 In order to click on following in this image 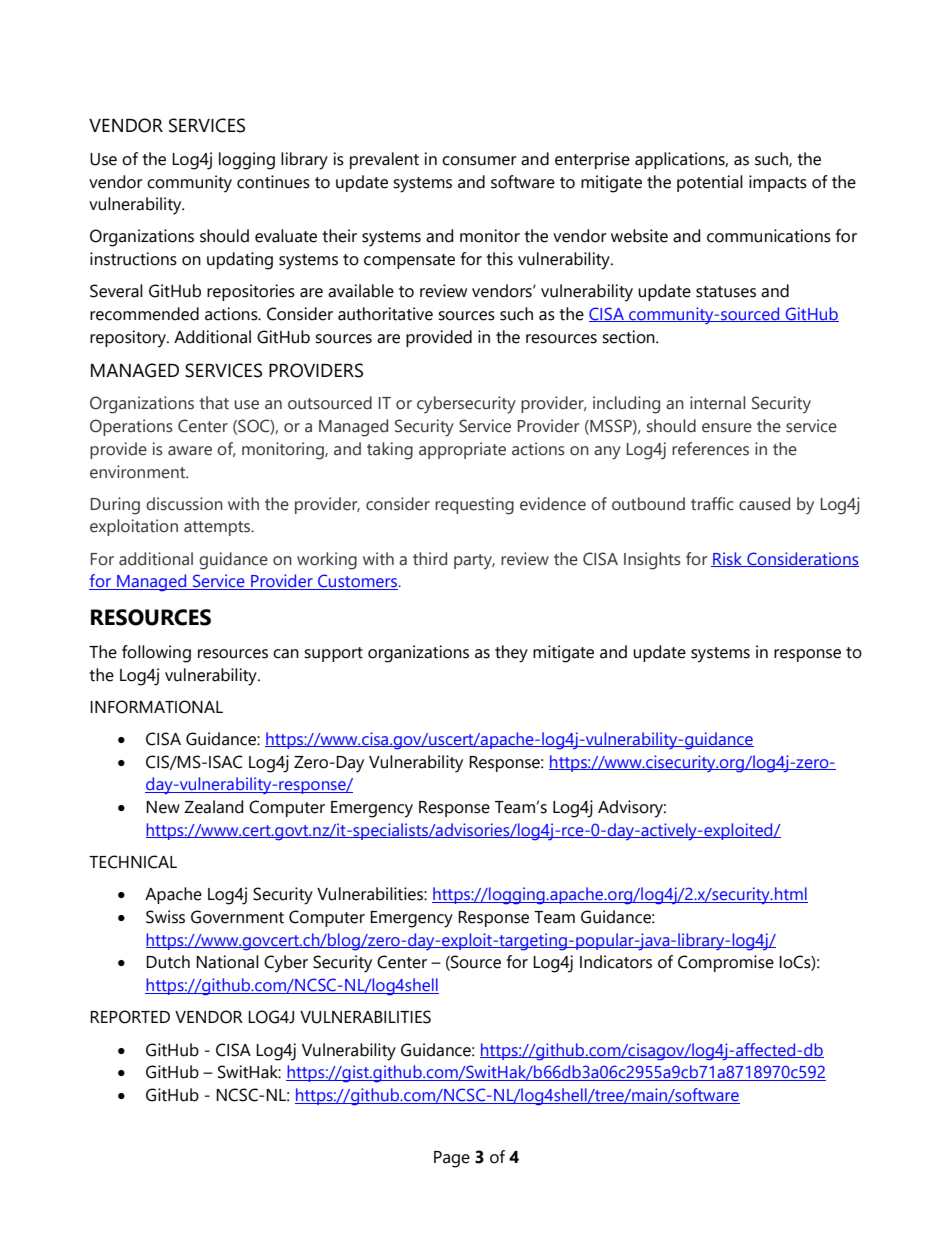, I will do `click(156, 654)`.
